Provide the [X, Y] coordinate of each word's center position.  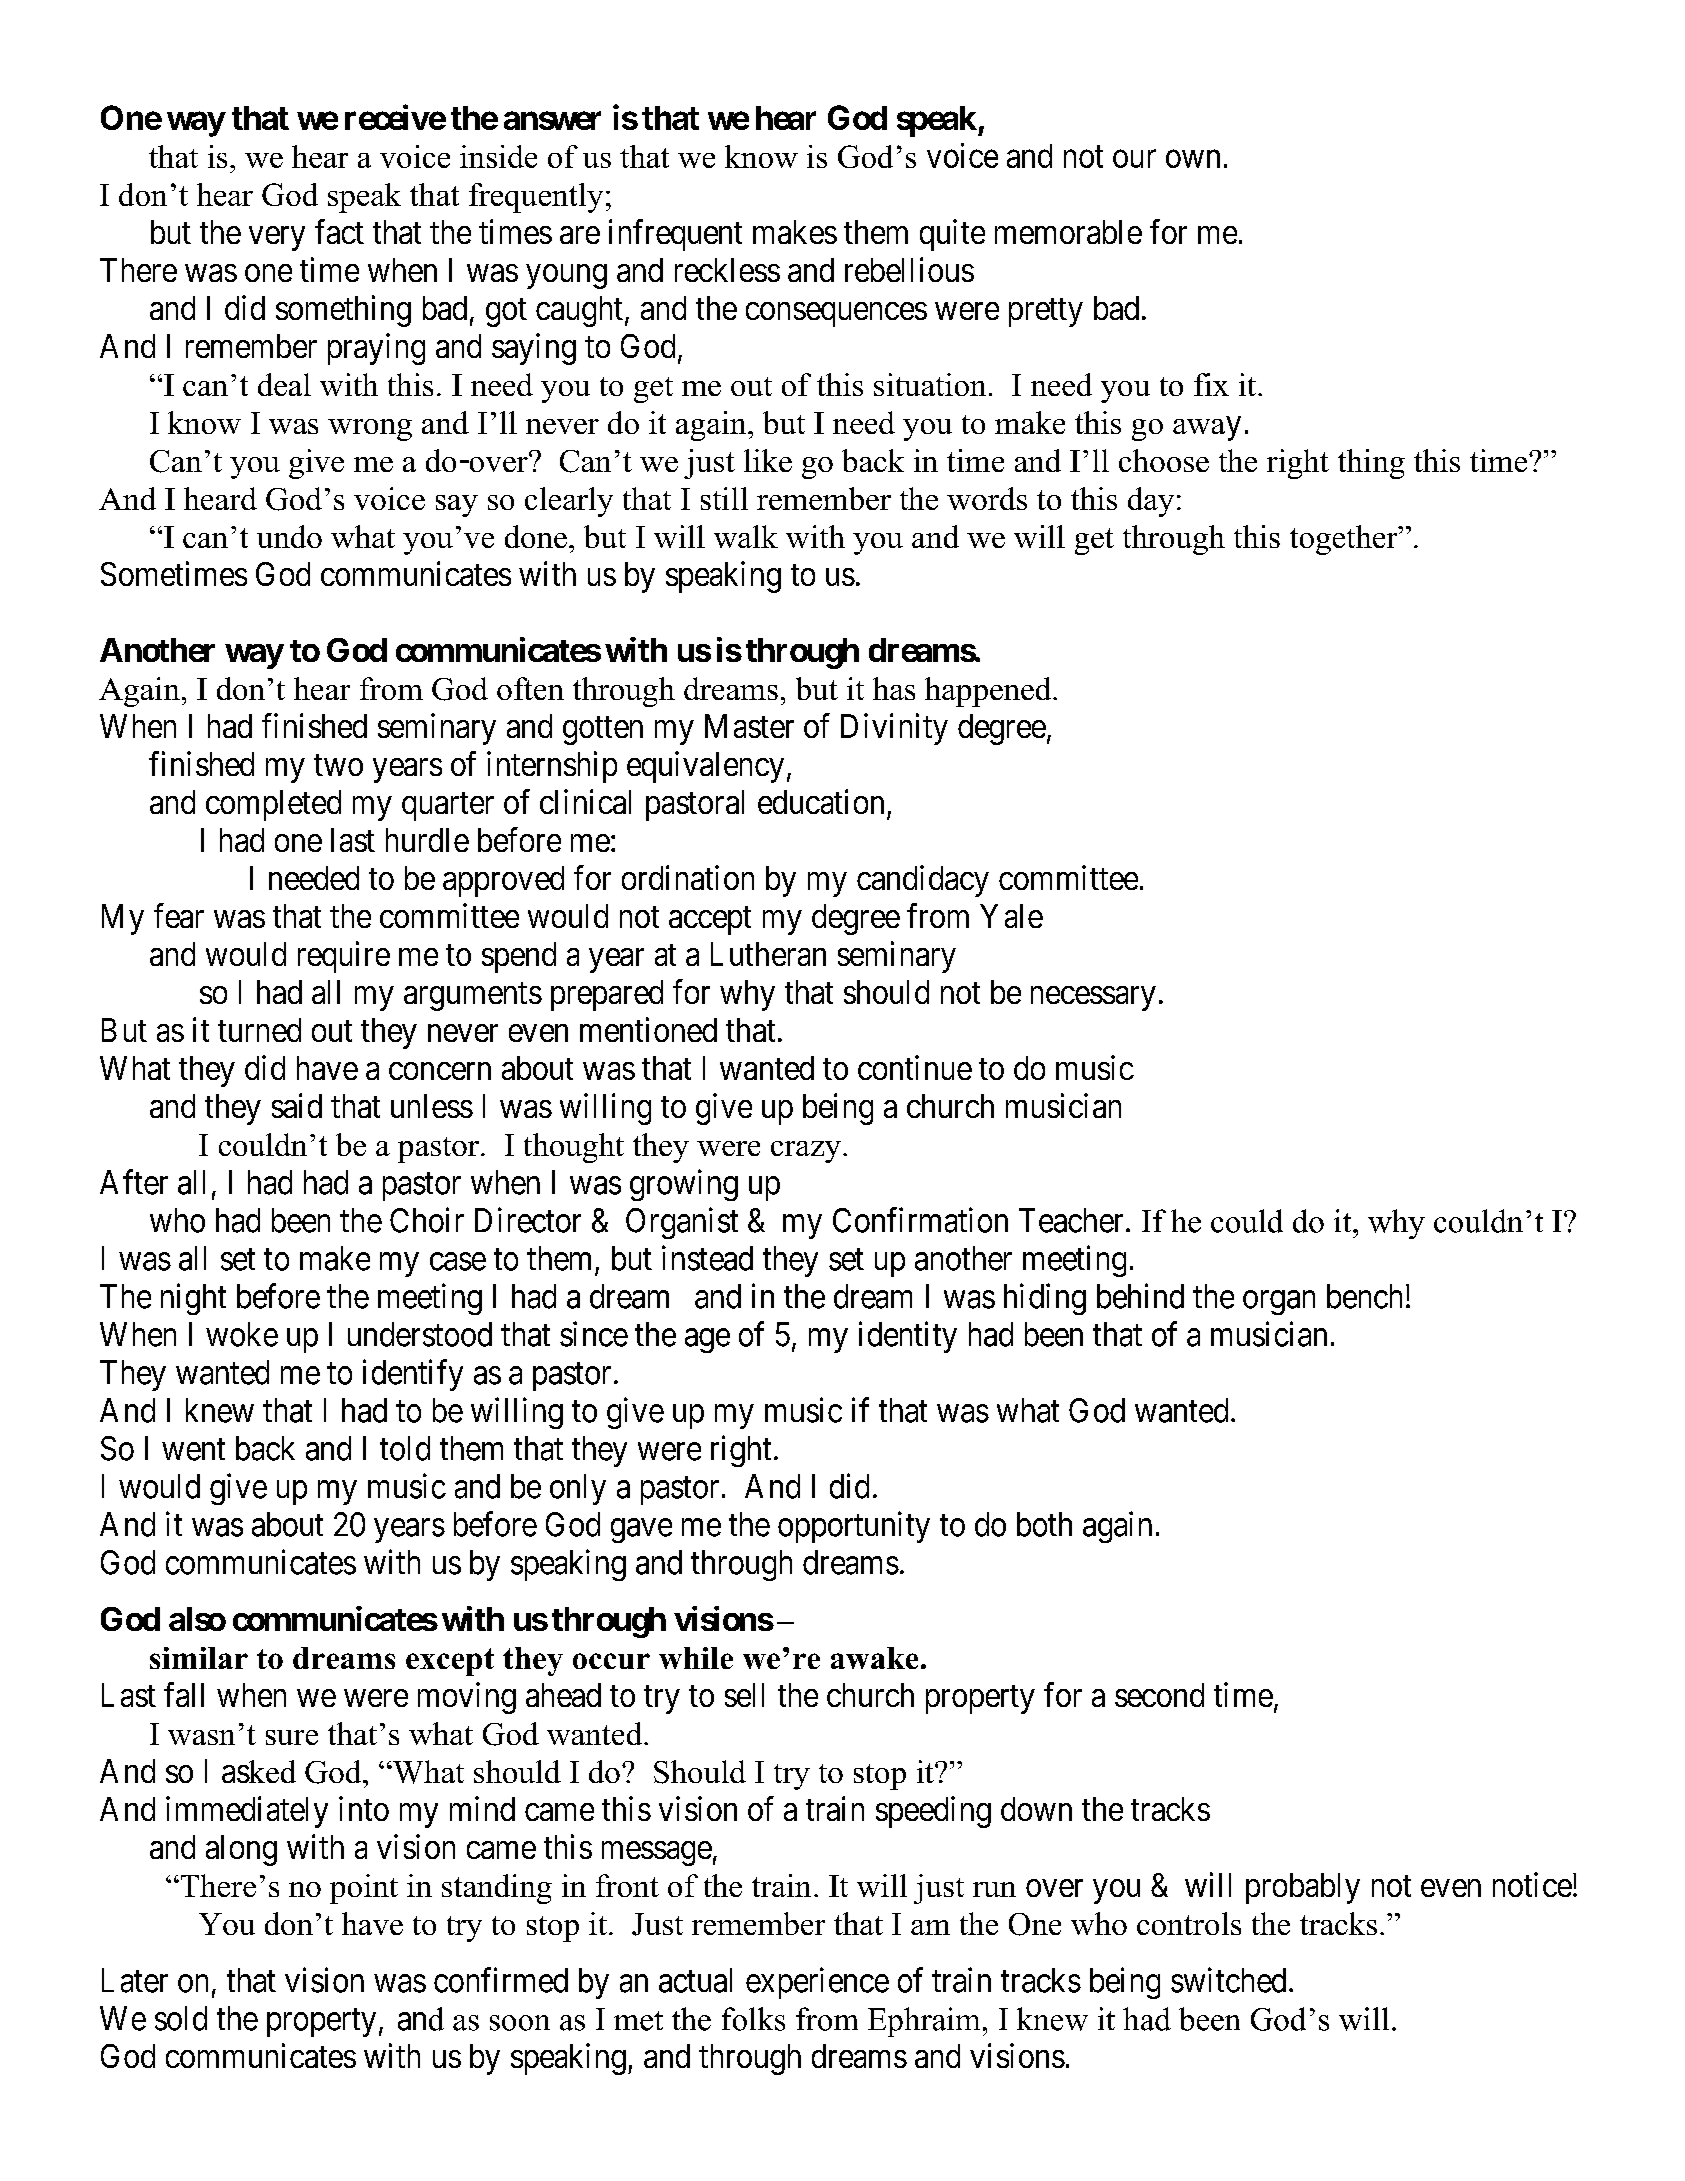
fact [339, 231]
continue [915, 1067]
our [1134, 159]
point [364, 1889]
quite [952, 235]
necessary [1093, 998]
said [297, 1105]
